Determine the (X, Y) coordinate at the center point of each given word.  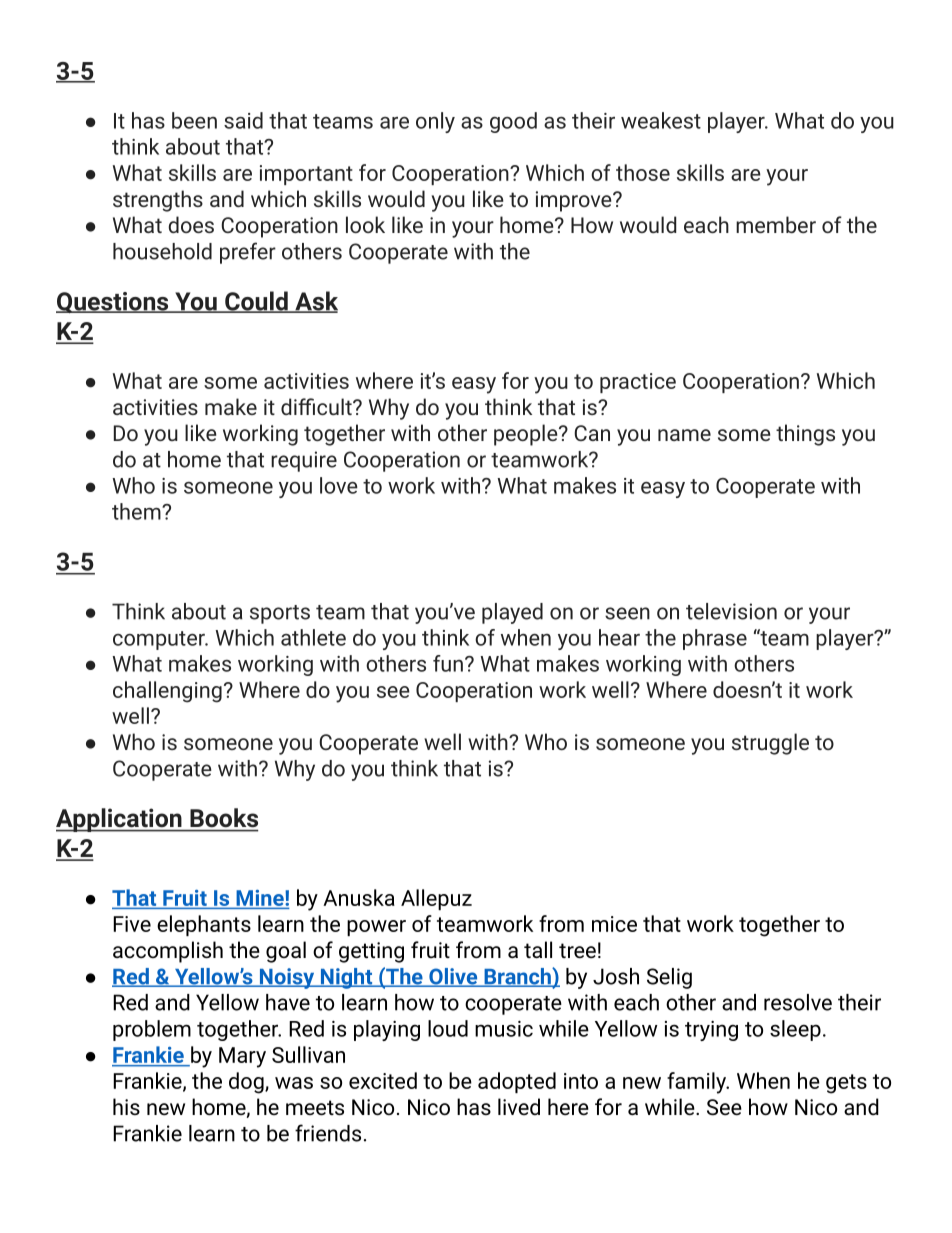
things (805, 435)
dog (247, 1083)
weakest (661, 120)
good (513, 122)
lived (519, 1106)
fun (448, 663)
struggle (770, 744)
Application (120, 820)
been (194, 120)
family (697, 1083)
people (527, 435)
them (137, 511)
